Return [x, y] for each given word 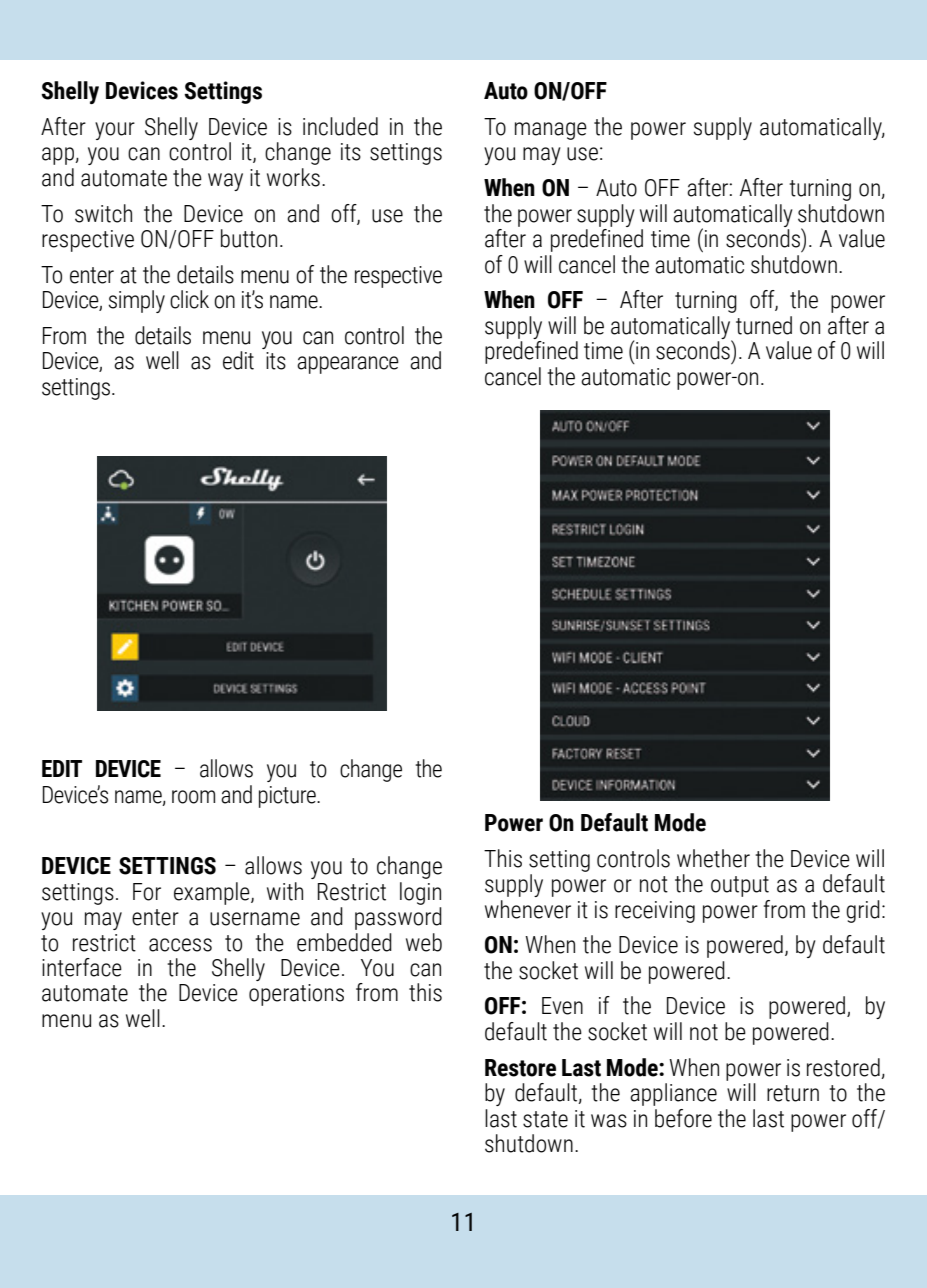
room [193, 797]
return [793, 1093]
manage [551, 131]
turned [764, 325]
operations [296, 995]
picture [288, 797]
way [225, 182]
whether [713, 858]
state [545, 1119]
